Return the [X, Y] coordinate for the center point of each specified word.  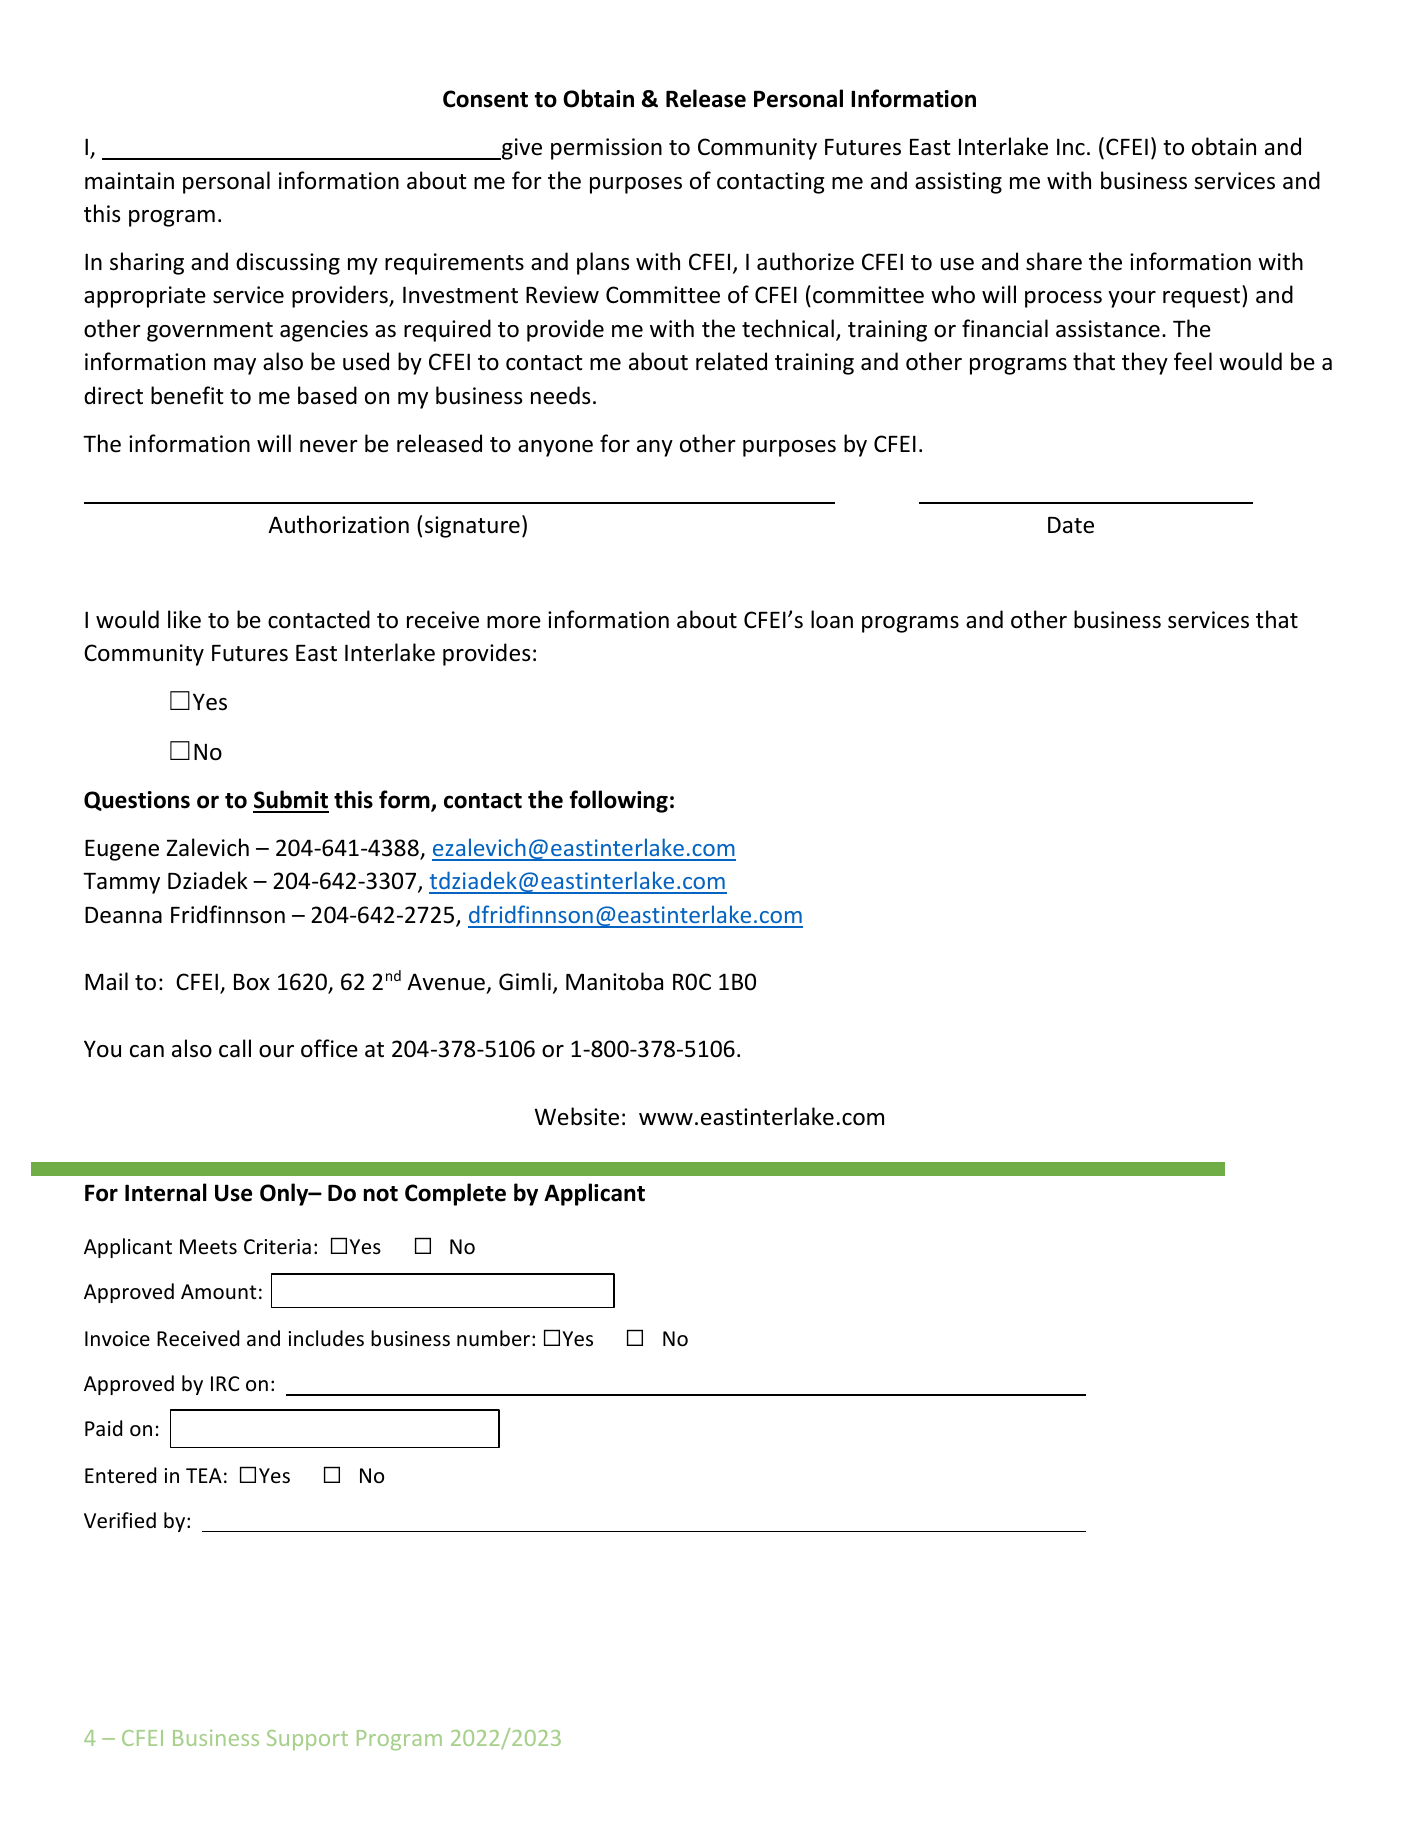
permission [606, 149]
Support [307, 1740]
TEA [204, 1475]
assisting [958, 183]
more [514, 622]
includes [326, 1338]
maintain [129, 181]
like [184, 619]
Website [577, 1116]
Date [1071, 525]
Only [285, 1194]
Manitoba [614, 981]
